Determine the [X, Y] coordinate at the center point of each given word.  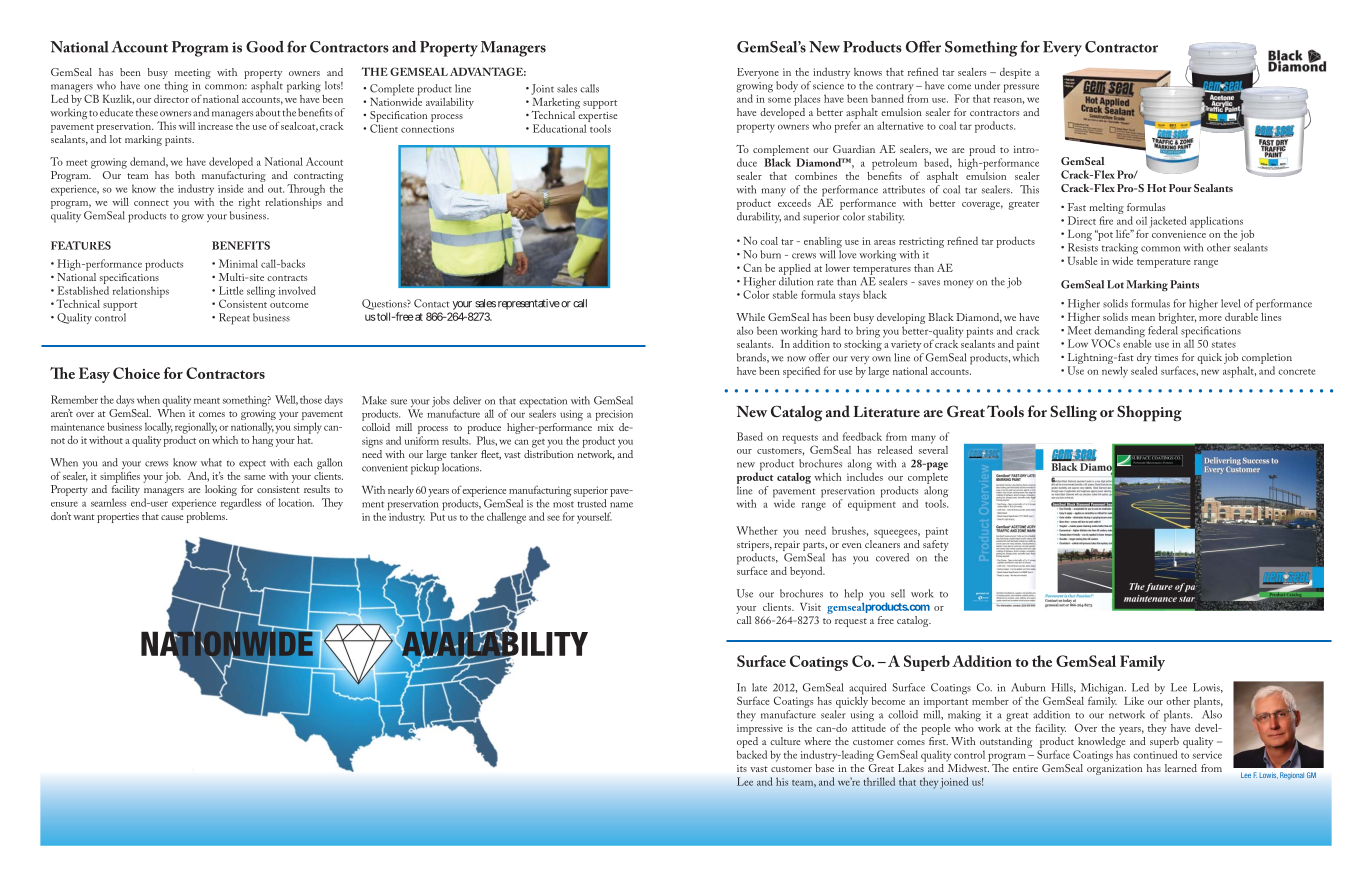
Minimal [238, 263]
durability [759, 217]
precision [614, 415]
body [787, 86]
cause [172, 517]
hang [263, 440]
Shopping [1149, 413]
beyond [807, 572]
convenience [1179, 234]
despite [1015, 73]
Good [265, 47]
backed [752, 754]
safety [936, 544]
